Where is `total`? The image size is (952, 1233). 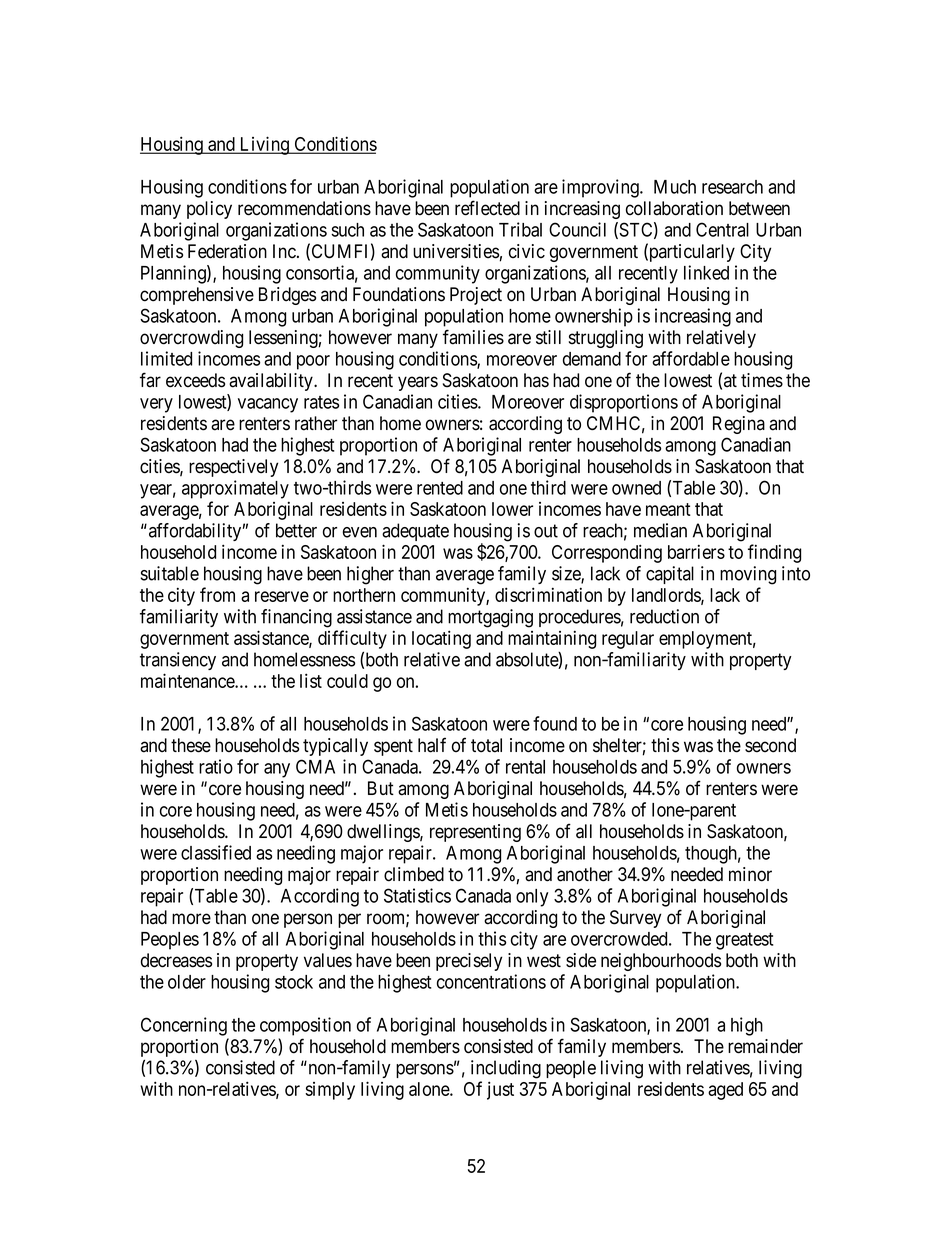
total is located at coordinates (486, 745).
